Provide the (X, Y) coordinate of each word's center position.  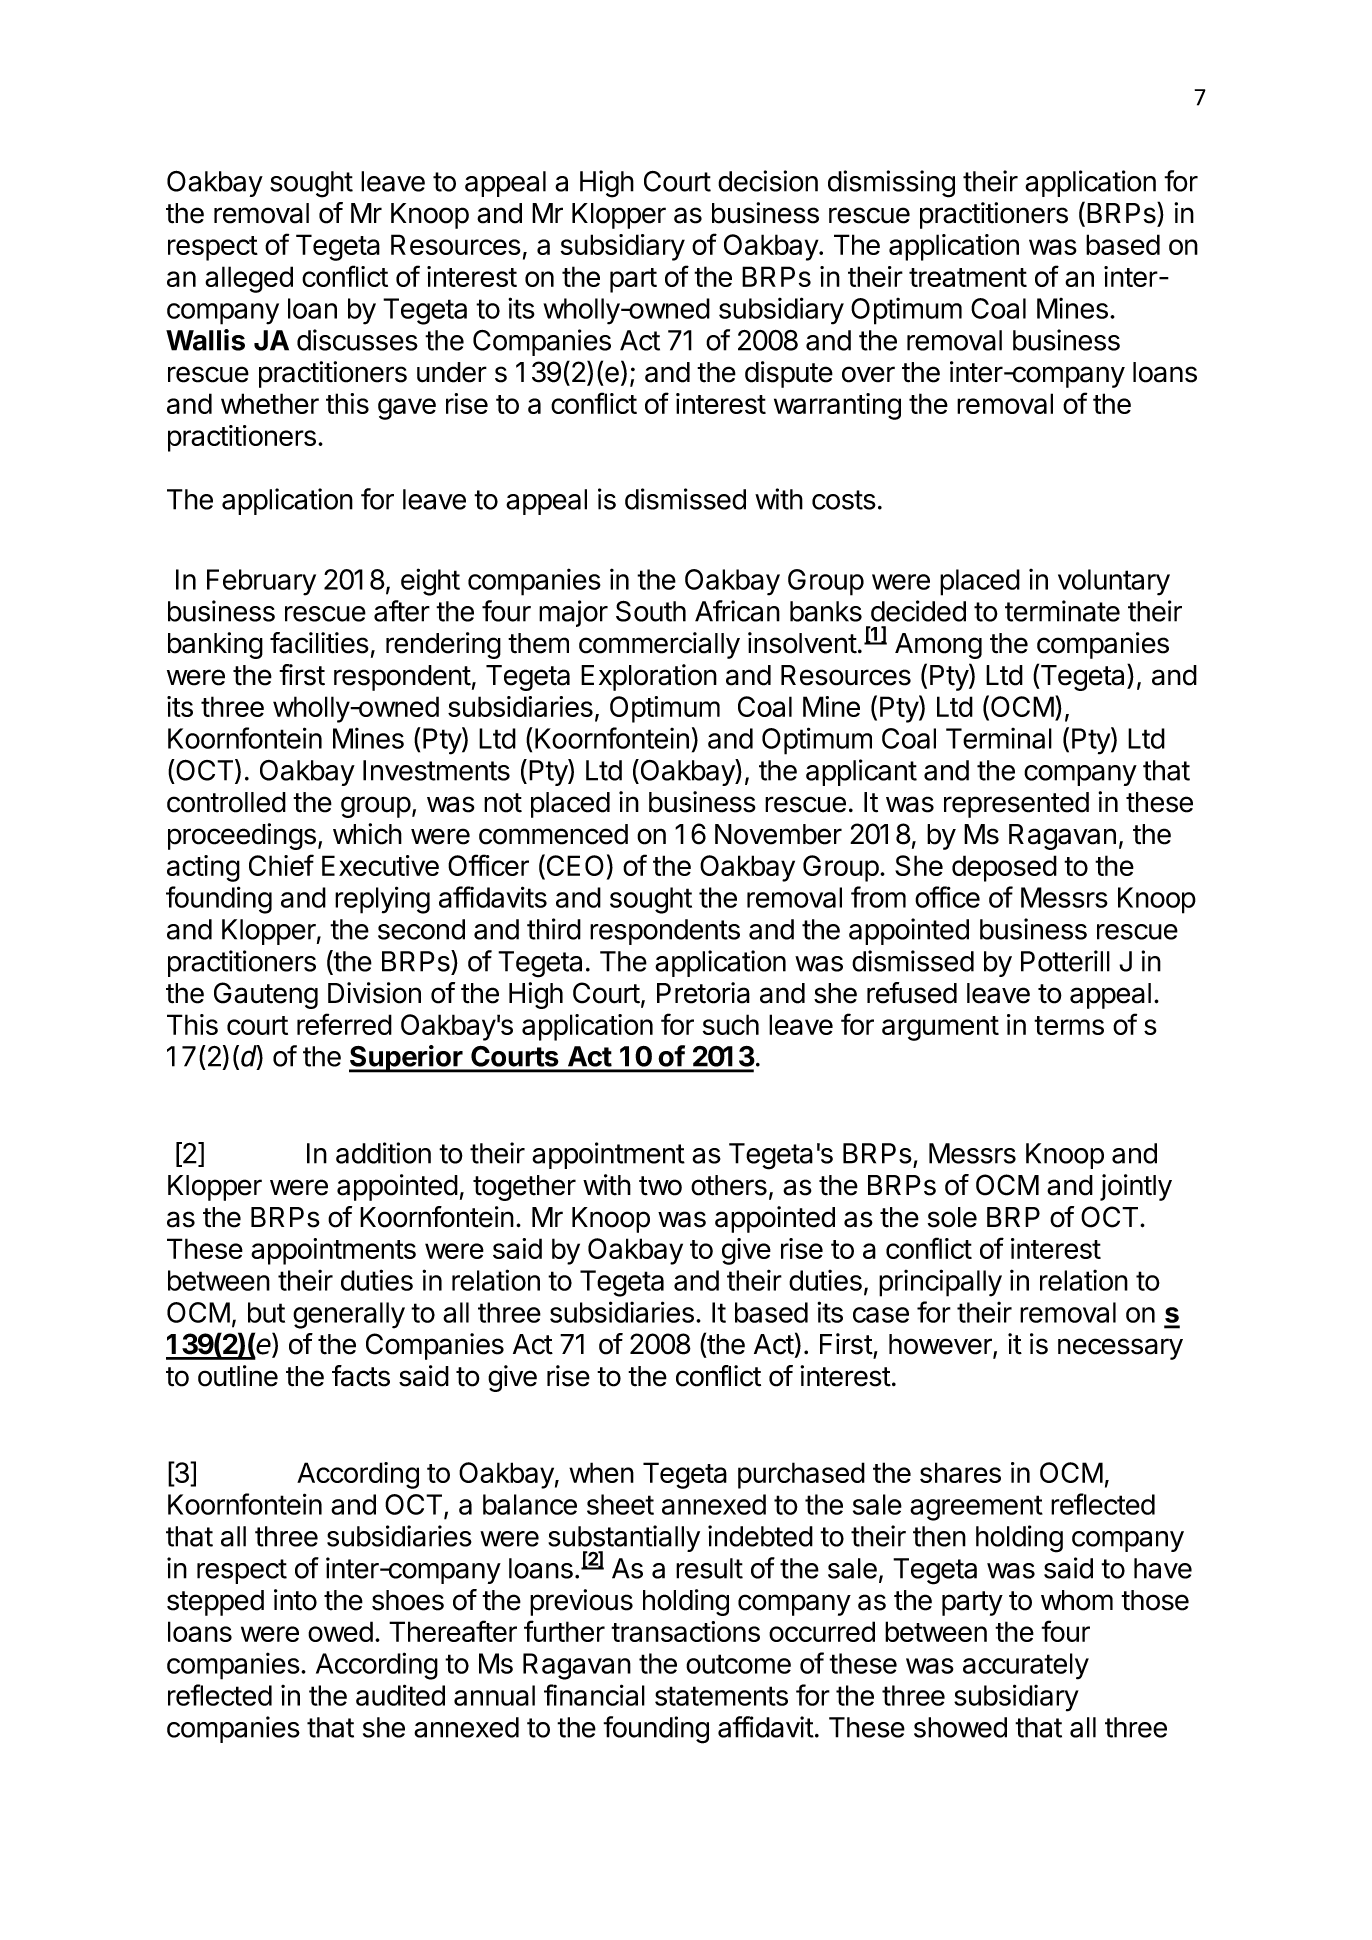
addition (383, 1153)
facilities (319, 643)
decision (768, 181)
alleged (249, 279)
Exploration (649, 677)
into (295, 1600)
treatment (968, 277)
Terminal (999, 738)
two (660, 1186)
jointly (1136, 1187)
